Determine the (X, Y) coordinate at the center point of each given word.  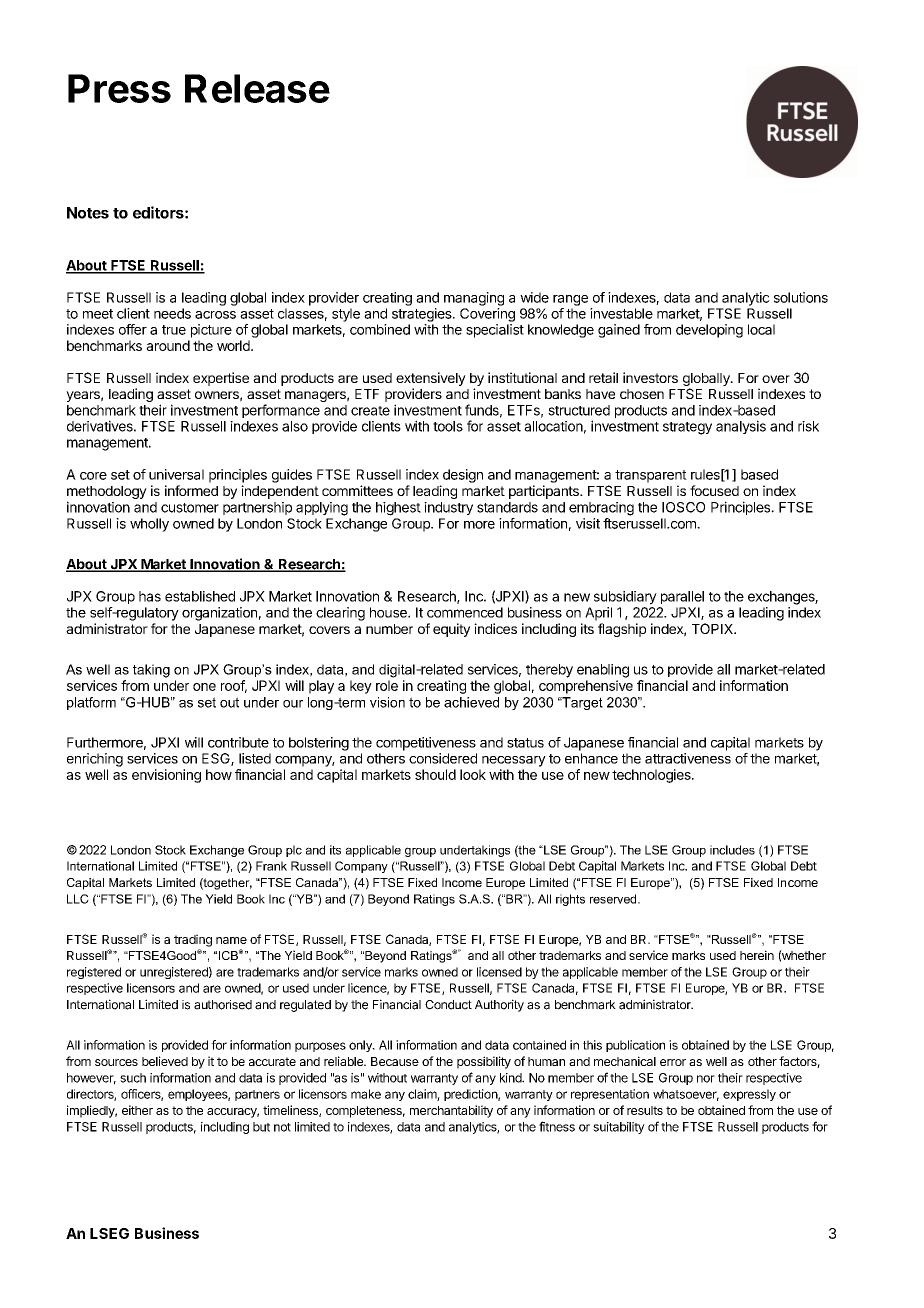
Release (257, 88)
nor (706, 1079)
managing (474, 299)
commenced (465, 612)
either (137, 1110)
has (150, 596)
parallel (682, 597)
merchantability (451, 1111)
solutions (801, 297)
